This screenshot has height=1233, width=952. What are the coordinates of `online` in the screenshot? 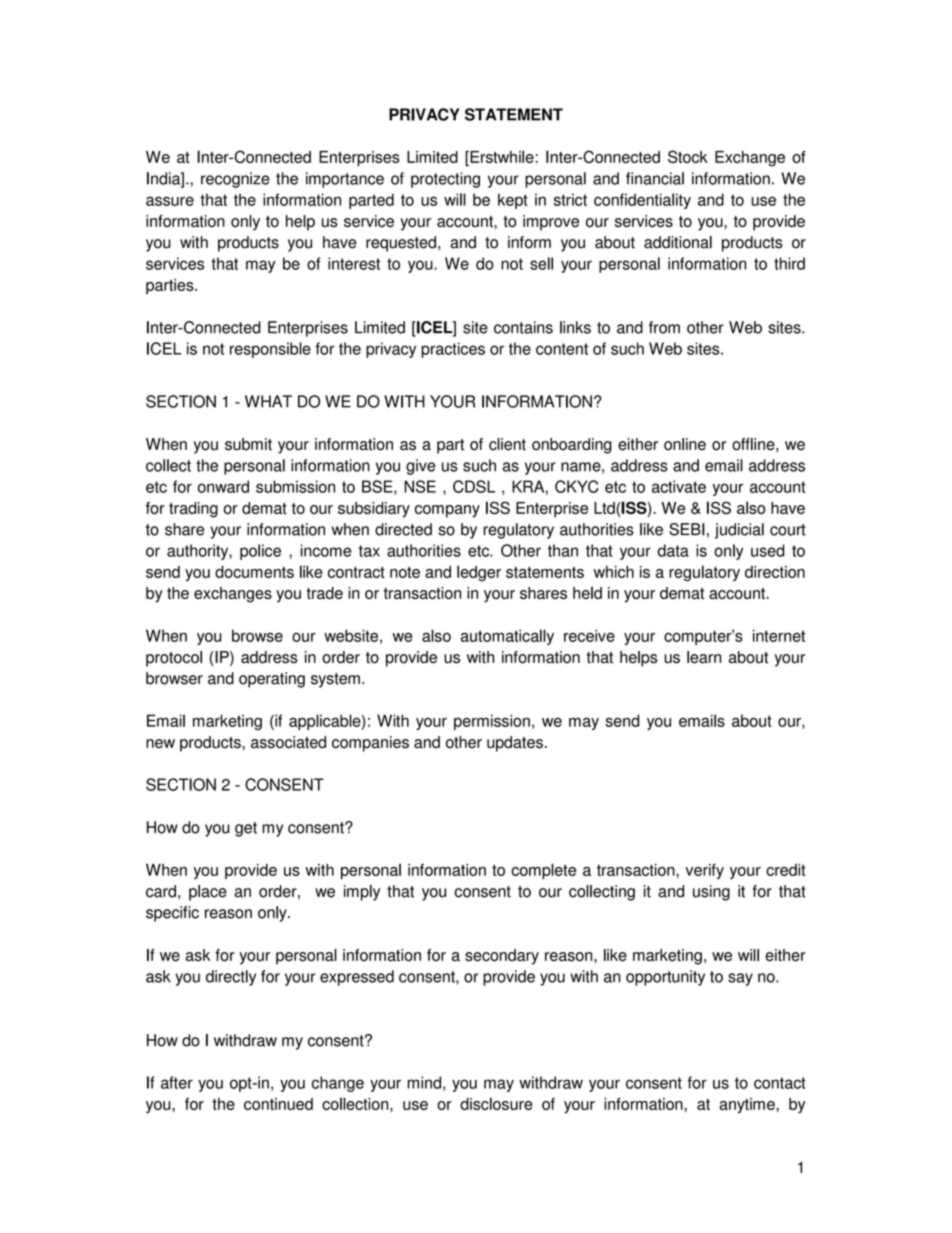 It's located at (685, 444).
